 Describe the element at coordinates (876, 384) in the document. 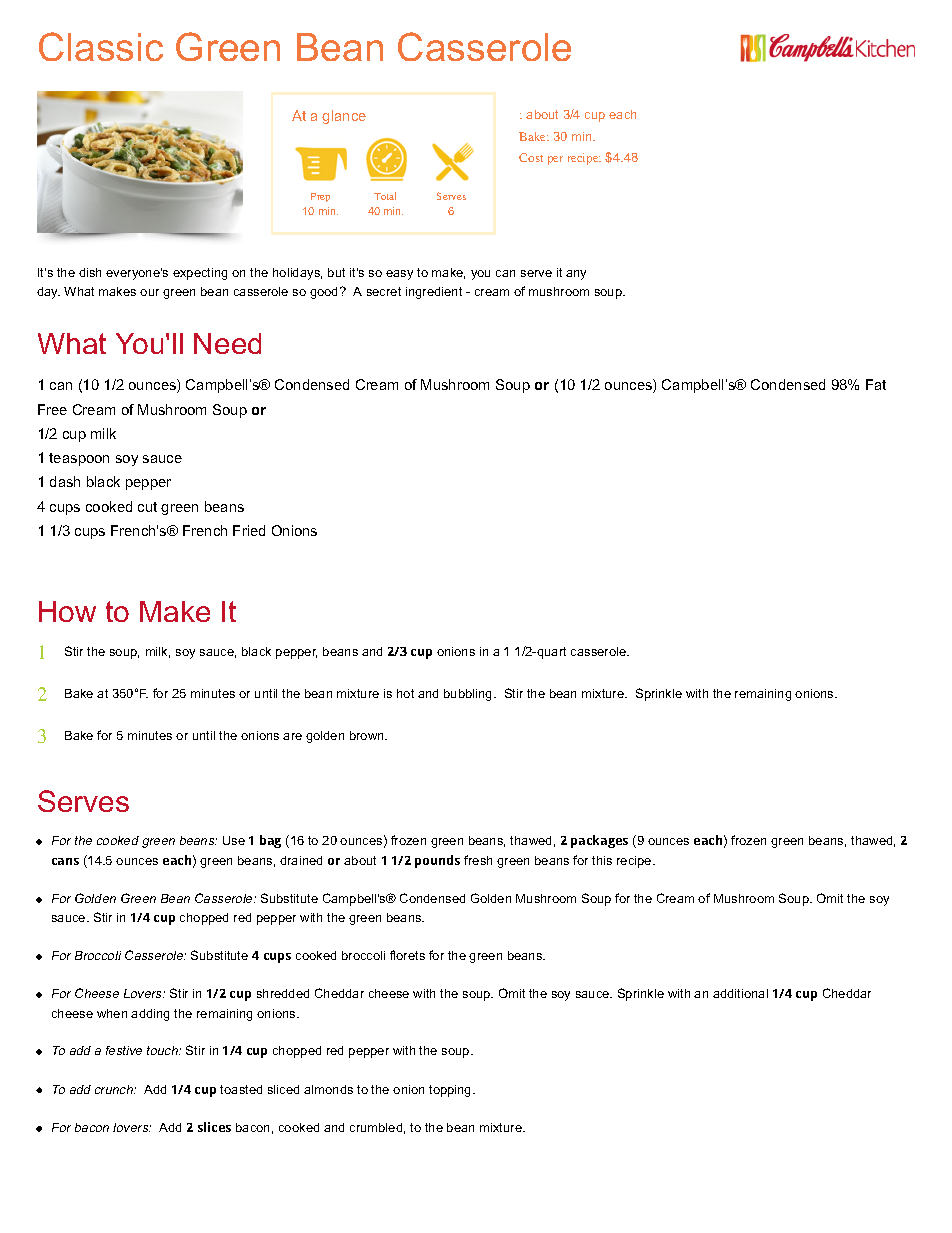

I see `Fat` at that location.
